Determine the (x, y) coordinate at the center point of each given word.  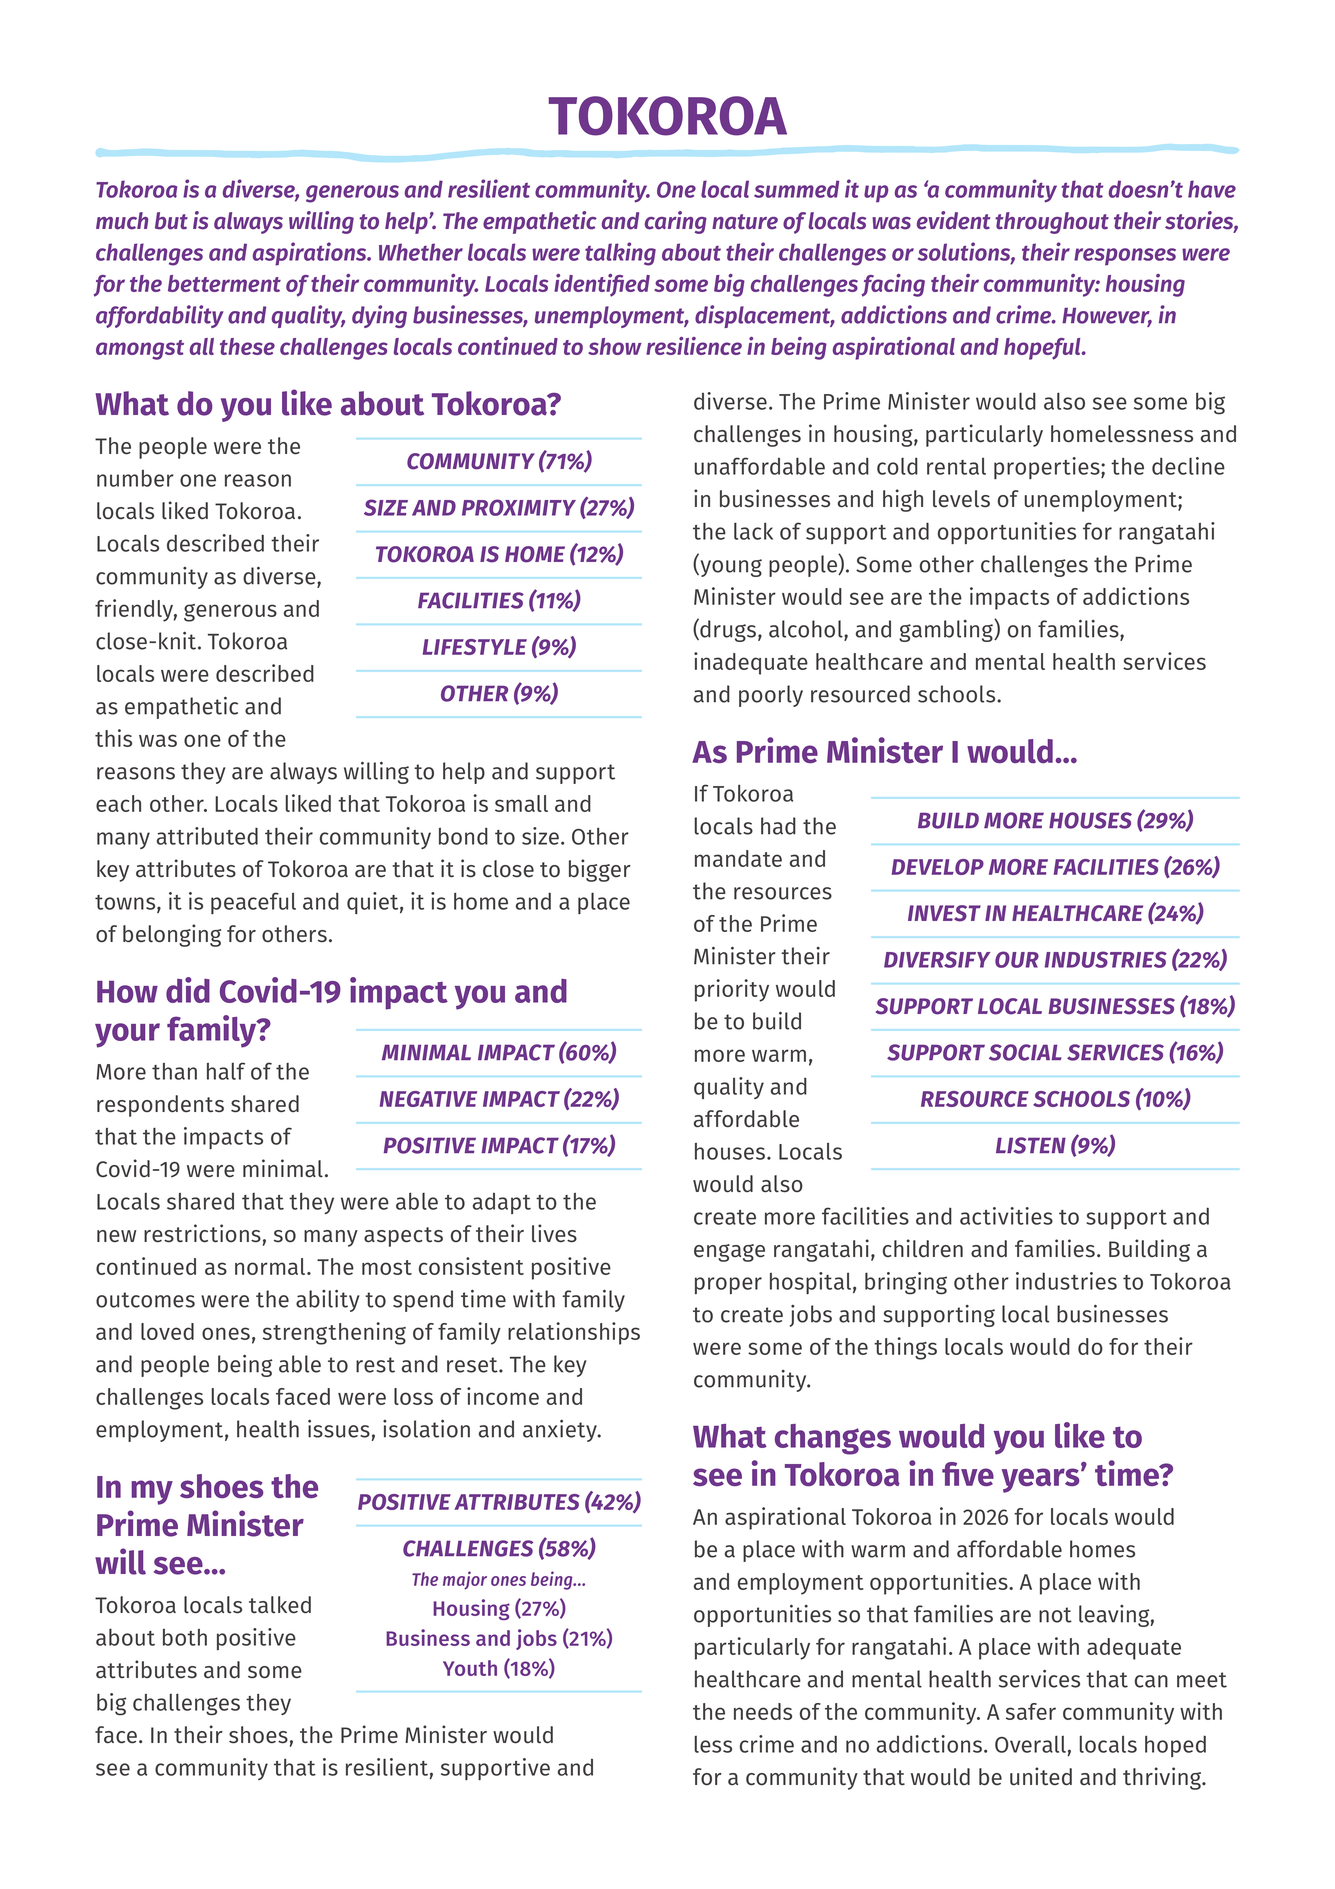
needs (763, 1711)
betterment (224, 283)
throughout (1052, 223)
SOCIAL (1025, 1052)
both (185, 1637)
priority (732, 990)
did (188, 990)
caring (676, 222)
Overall (1030, 1744)
